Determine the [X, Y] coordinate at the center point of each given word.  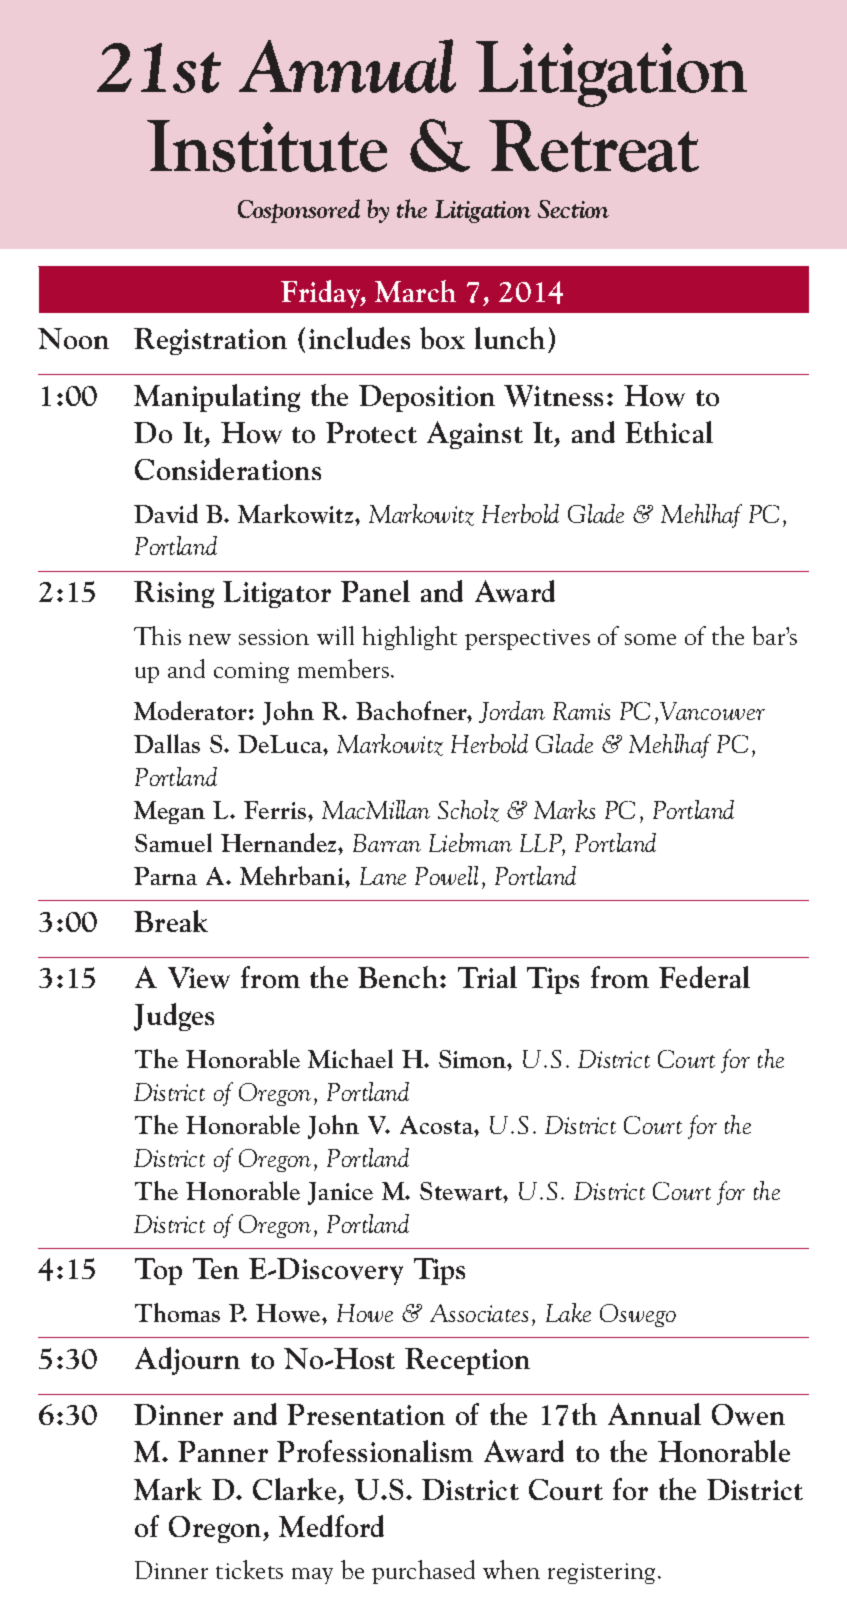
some [650, 639]
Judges [174, 1017]
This [157, 635]
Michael [350, 1058]
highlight [409, 638]
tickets [249, 1569]
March [415, 291]
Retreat [594, 146]
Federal [704, 977]
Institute [267, 146]
